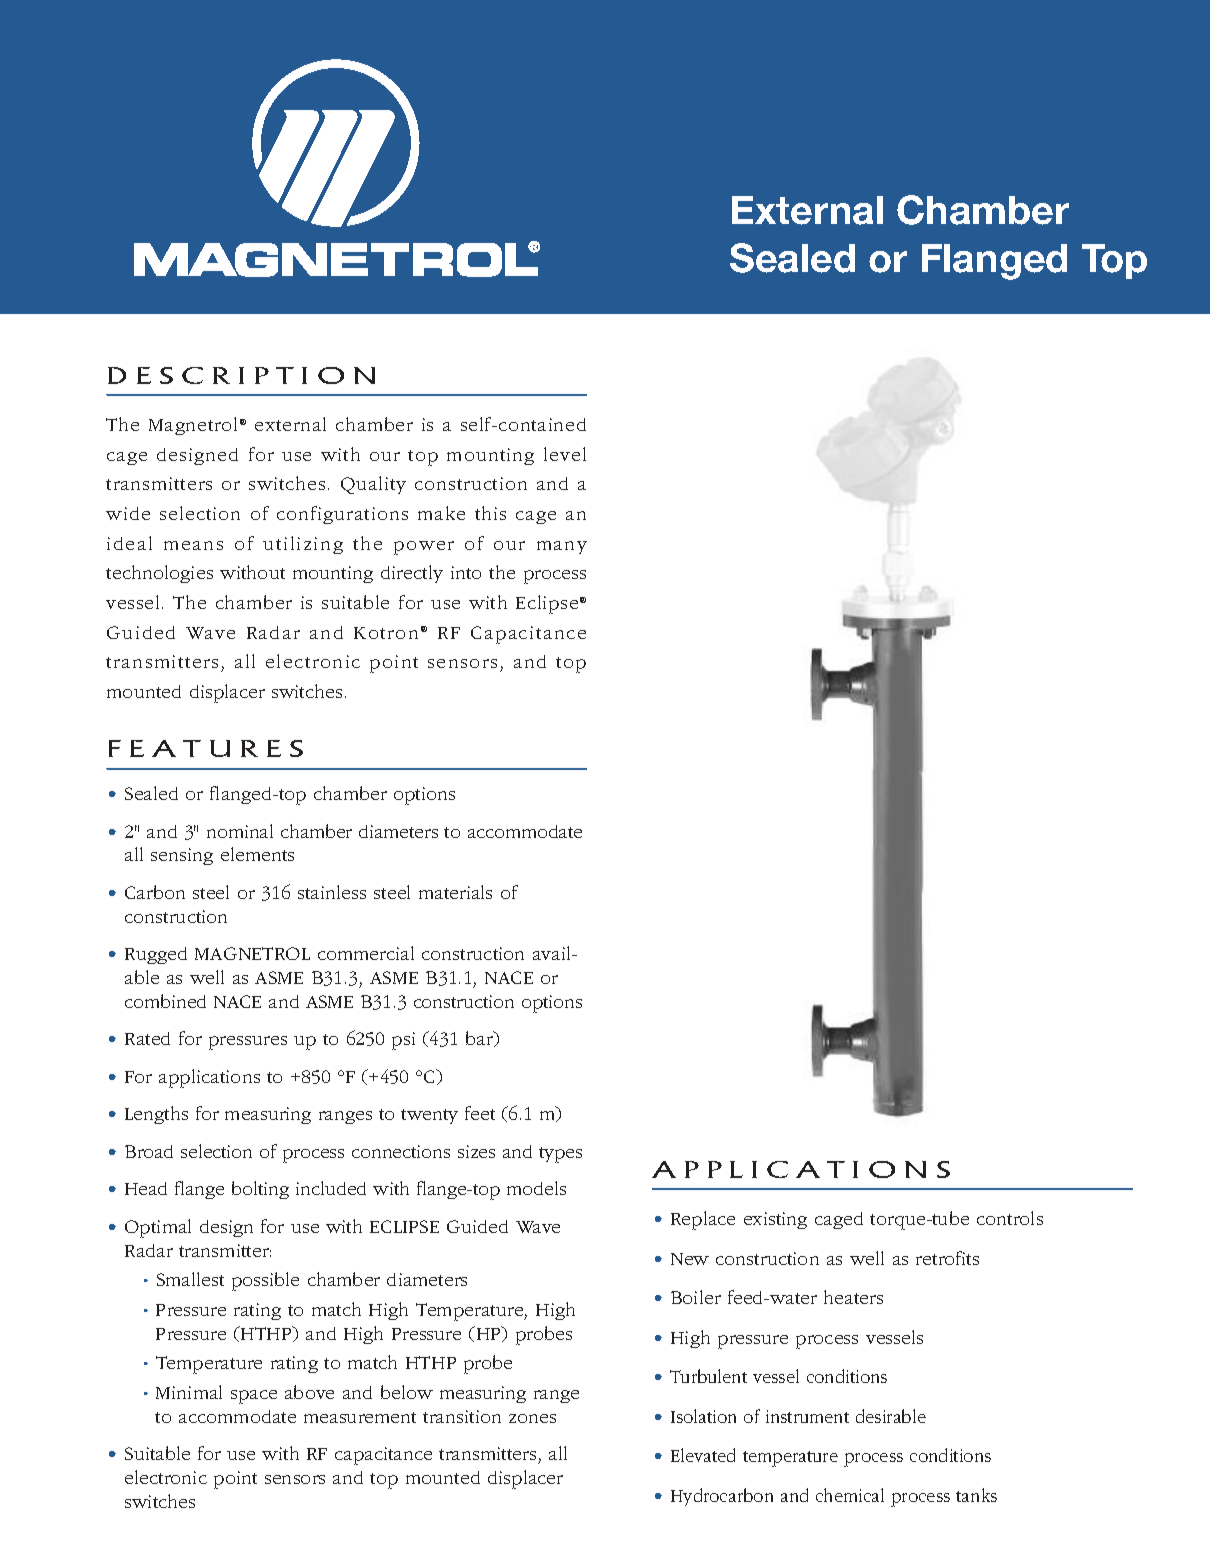 The height and width of the screenshot is (1566, 1210). Describe the element at coordinates (265, 1281) in the screenshot. I see `possible` at that location.
